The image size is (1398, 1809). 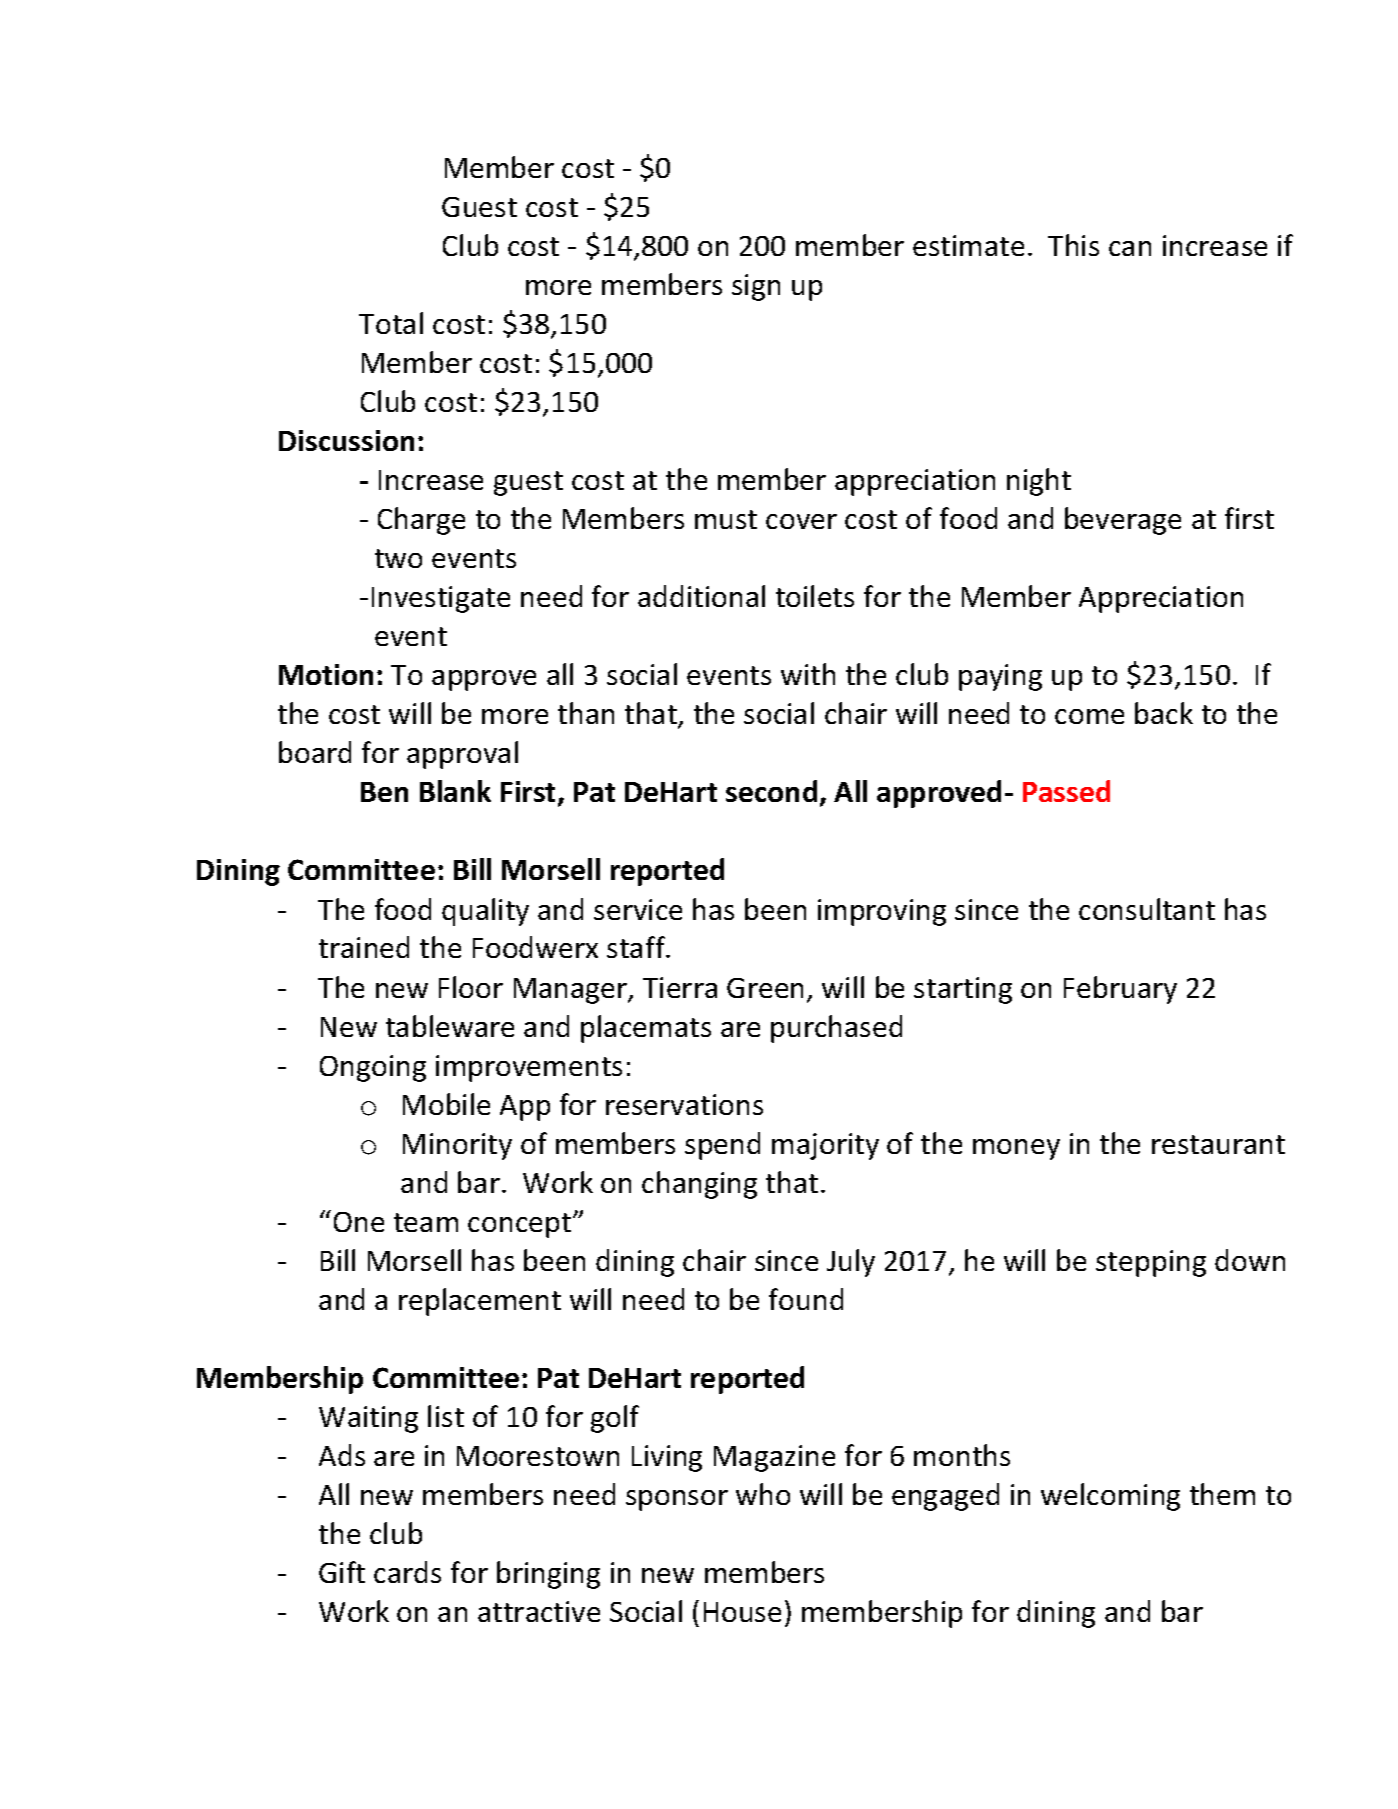 I want to click on Green, so click(x=765, y=988).
